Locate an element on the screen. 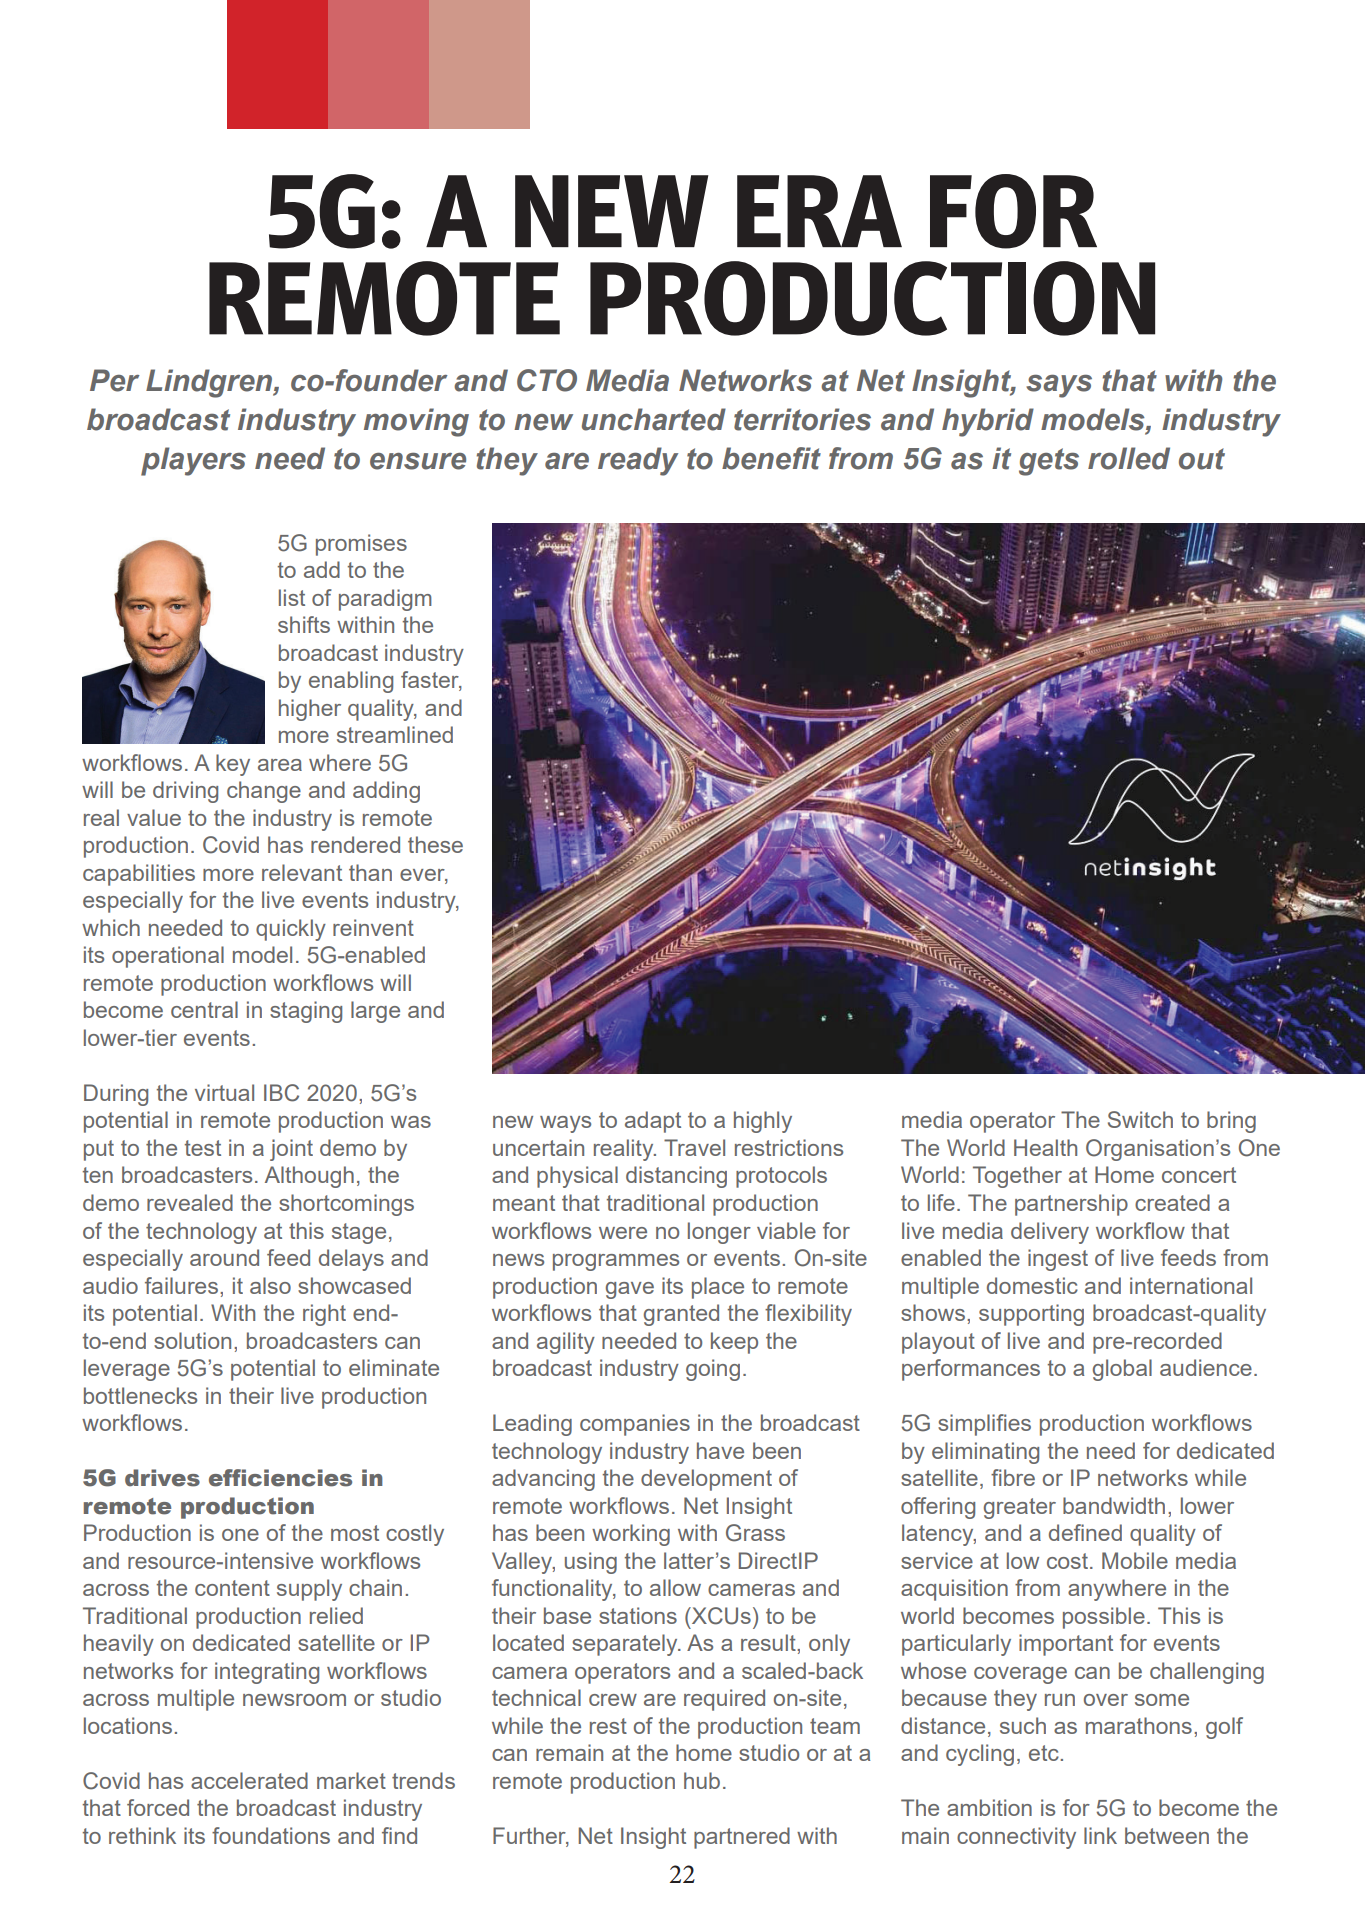  adapt is located at coordinates (653, 1122).
